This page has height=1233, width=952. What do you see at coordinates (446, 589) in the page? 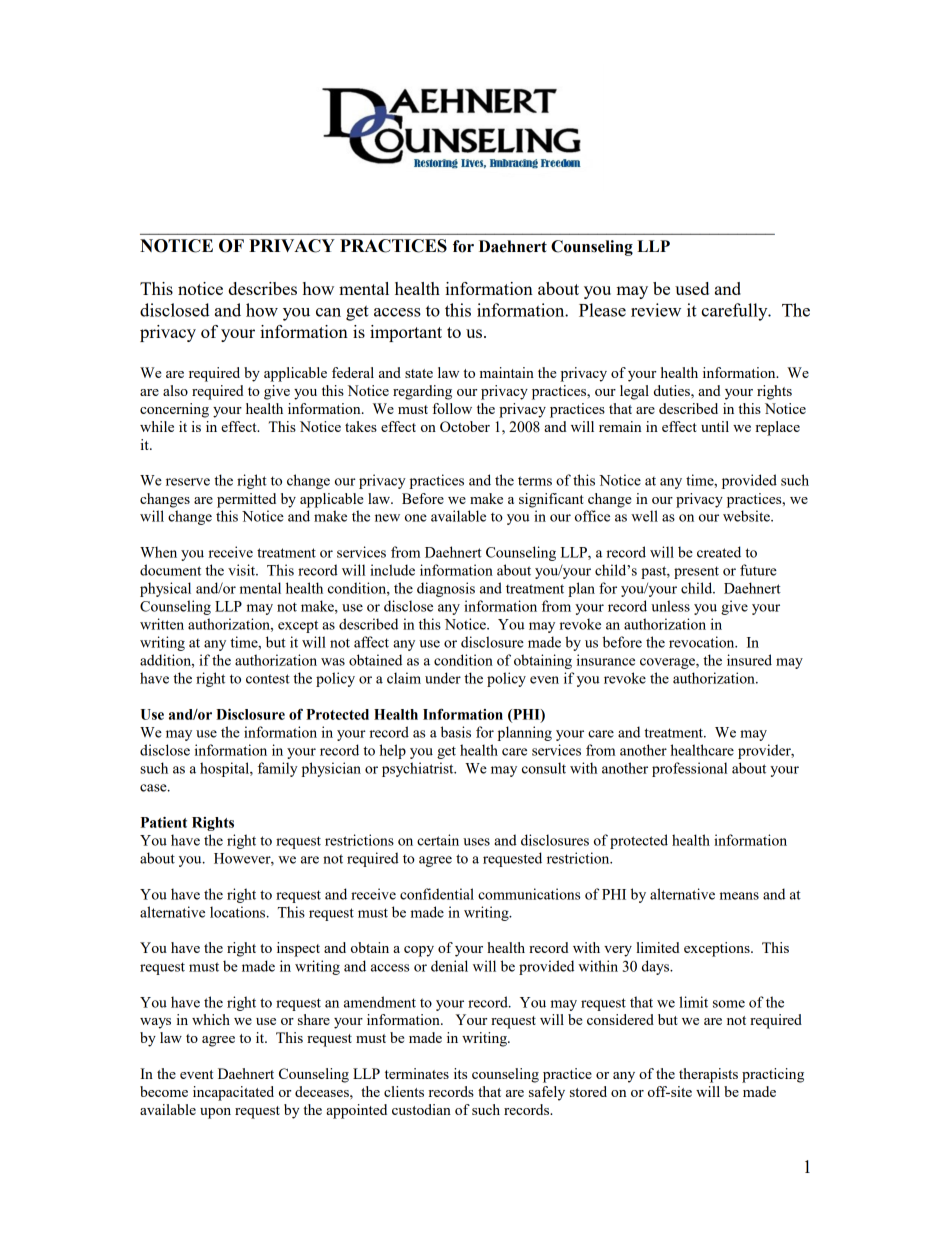
I see `diagnosis` at bounding box center [446, 589].
